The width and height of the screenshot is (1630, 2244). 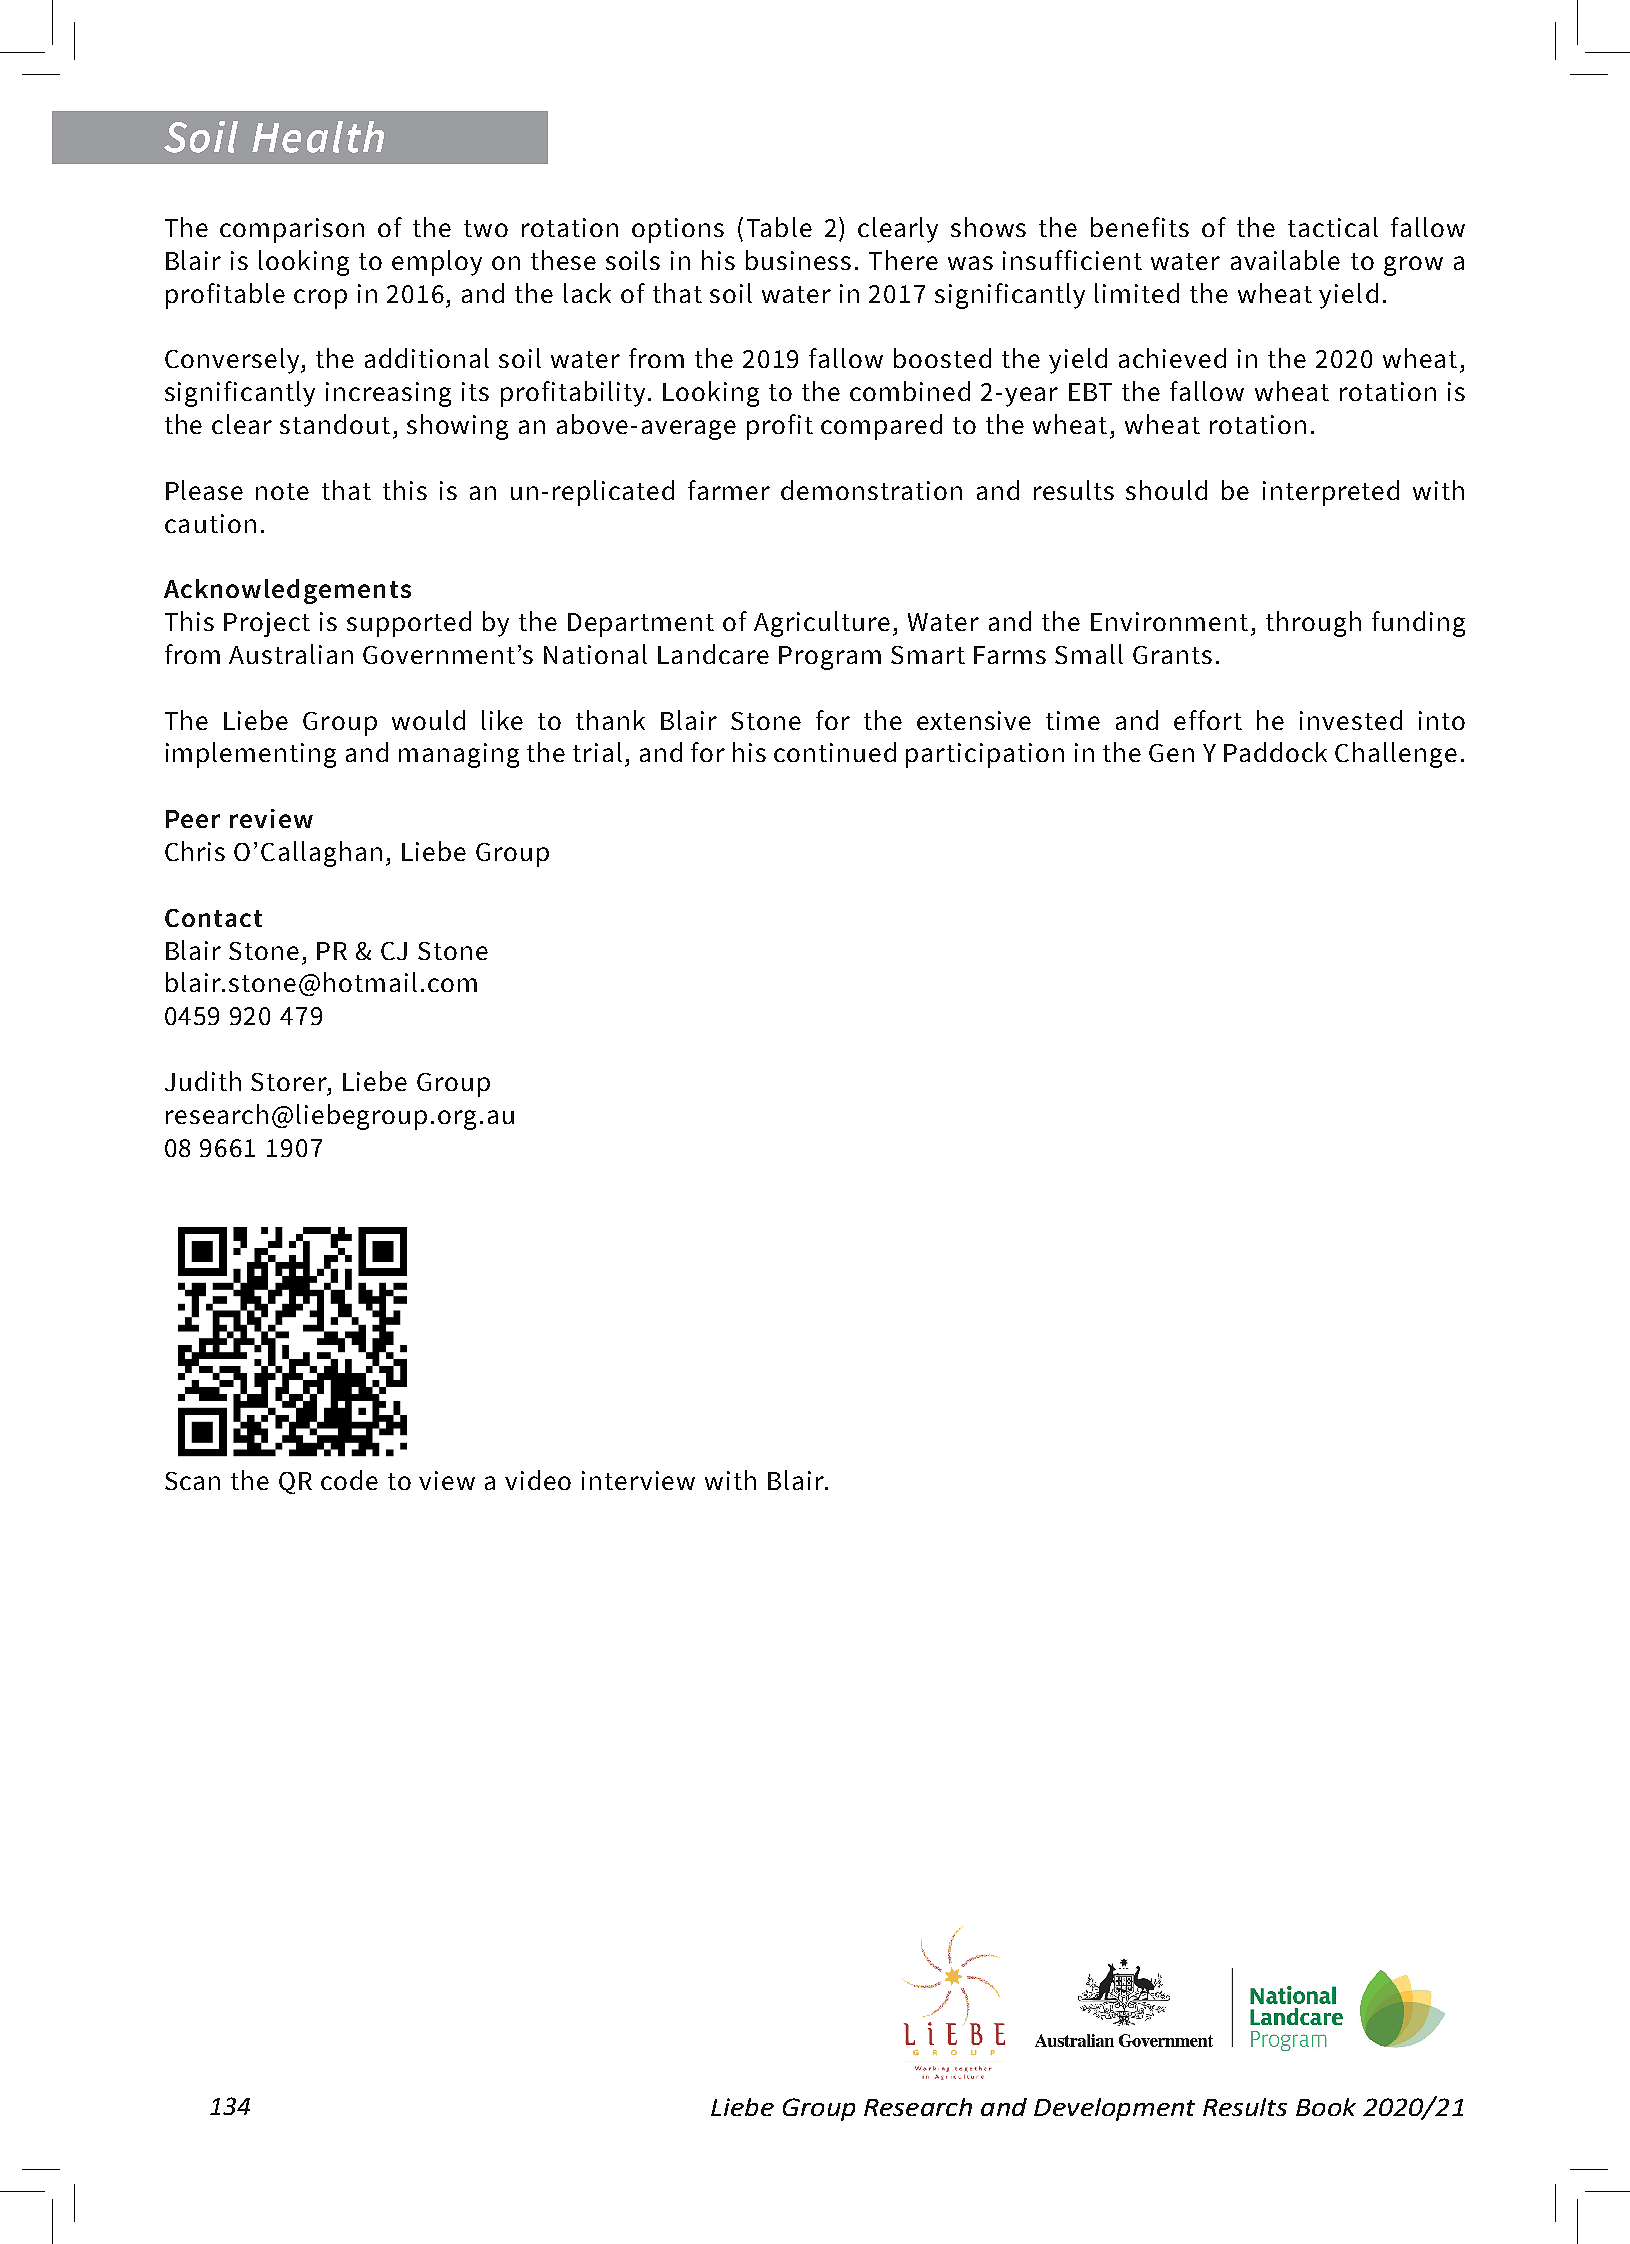 What do you see at coordinates (203, 1081) in the screenshot?
I see `Judith` at bounding box center [203, 1081].
